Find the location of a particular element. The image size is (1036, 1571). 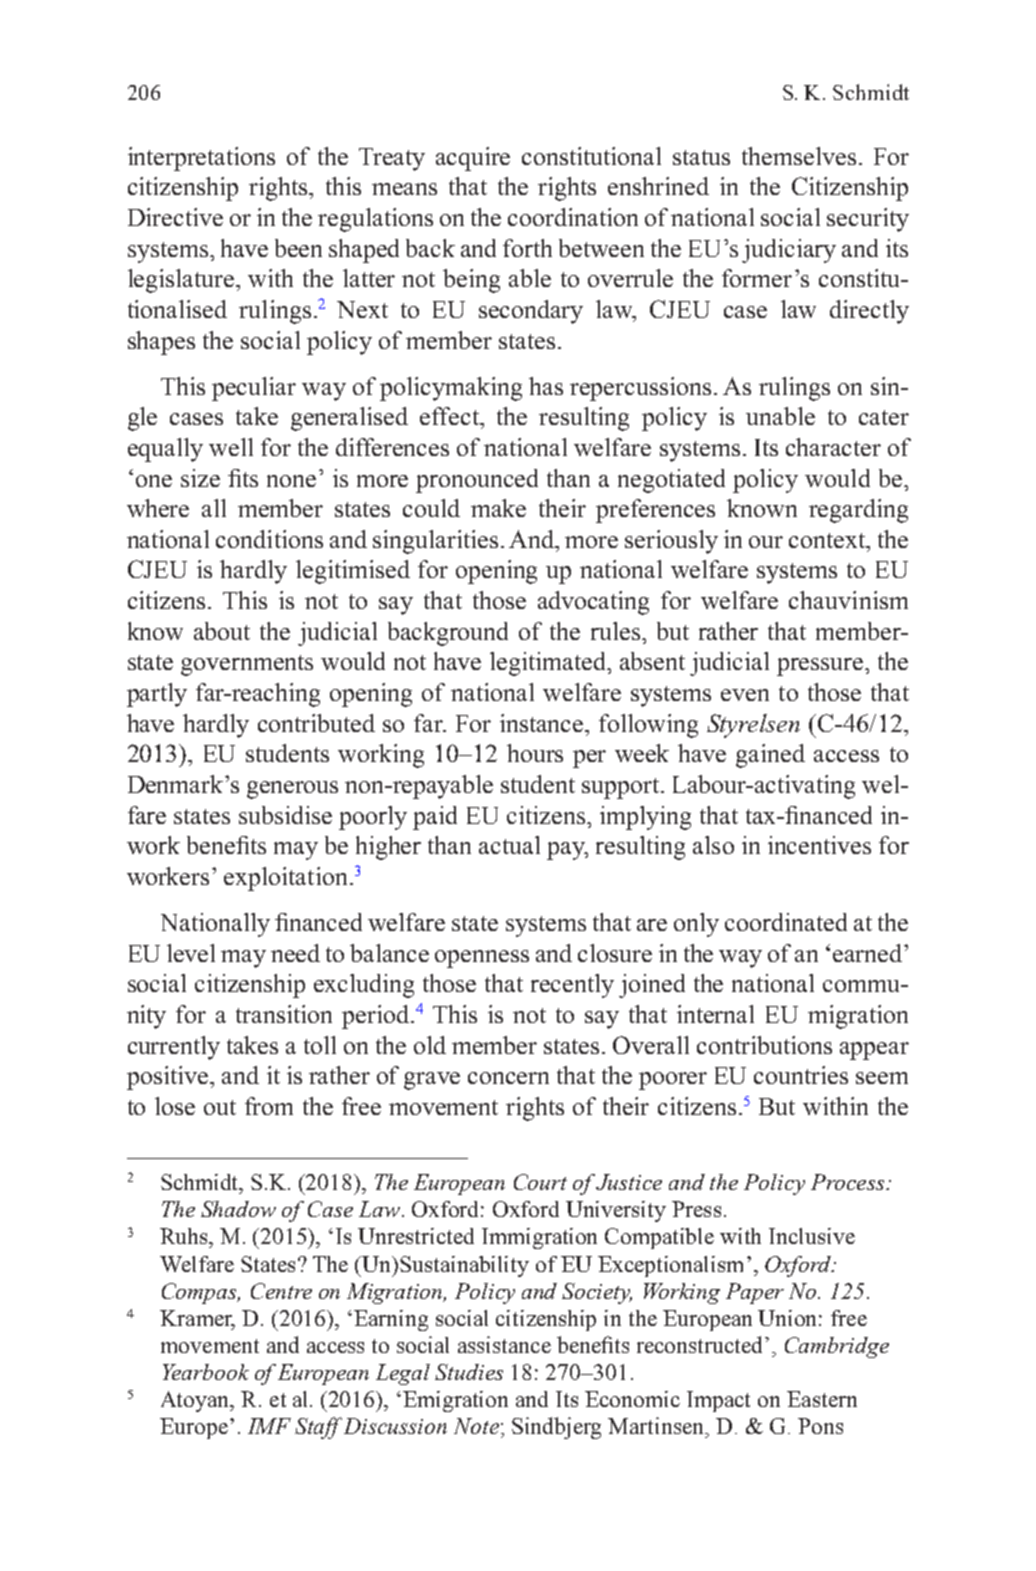

Yearbook is located at coordinates (206, 1372).
